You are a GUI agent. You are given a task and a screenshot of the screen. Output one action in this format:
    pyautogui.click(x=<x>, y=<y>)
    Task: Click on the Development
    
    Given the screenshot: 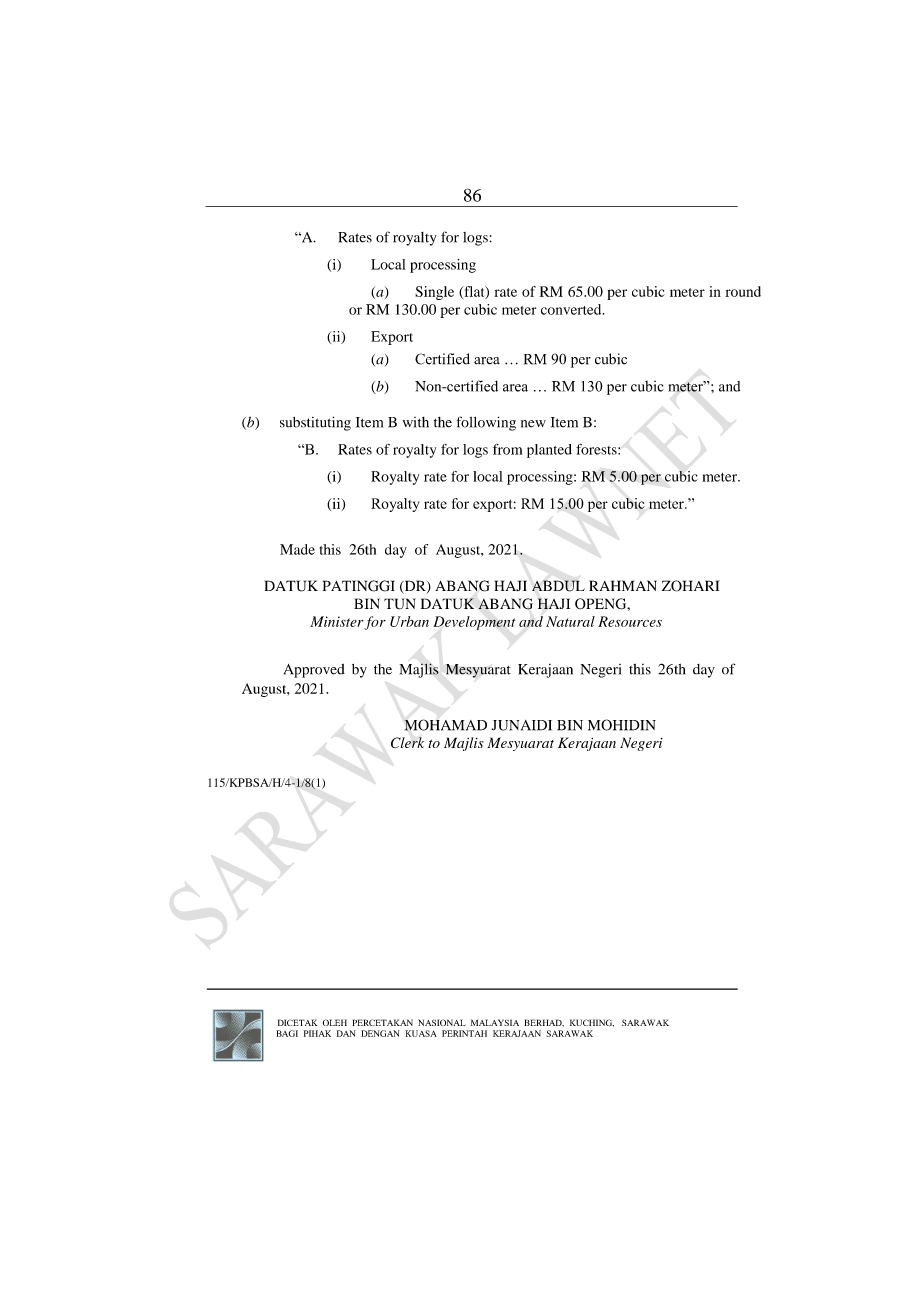 What is the action you would take?
    pyautogui.click(x=474, y=623)
